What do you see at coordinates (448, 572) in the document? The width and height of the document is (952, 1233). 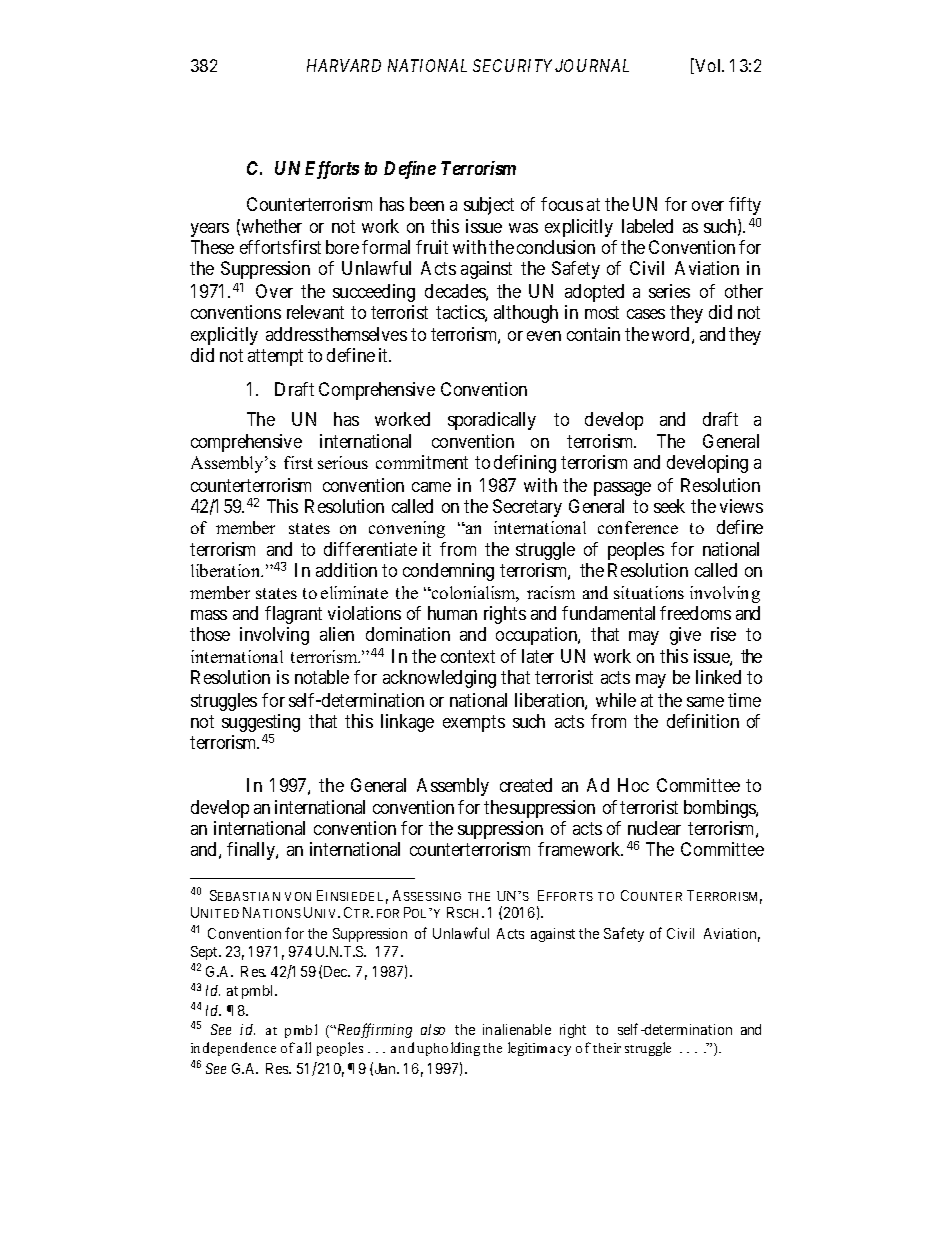 I see `condemning` at bounding box center [448, 572].
